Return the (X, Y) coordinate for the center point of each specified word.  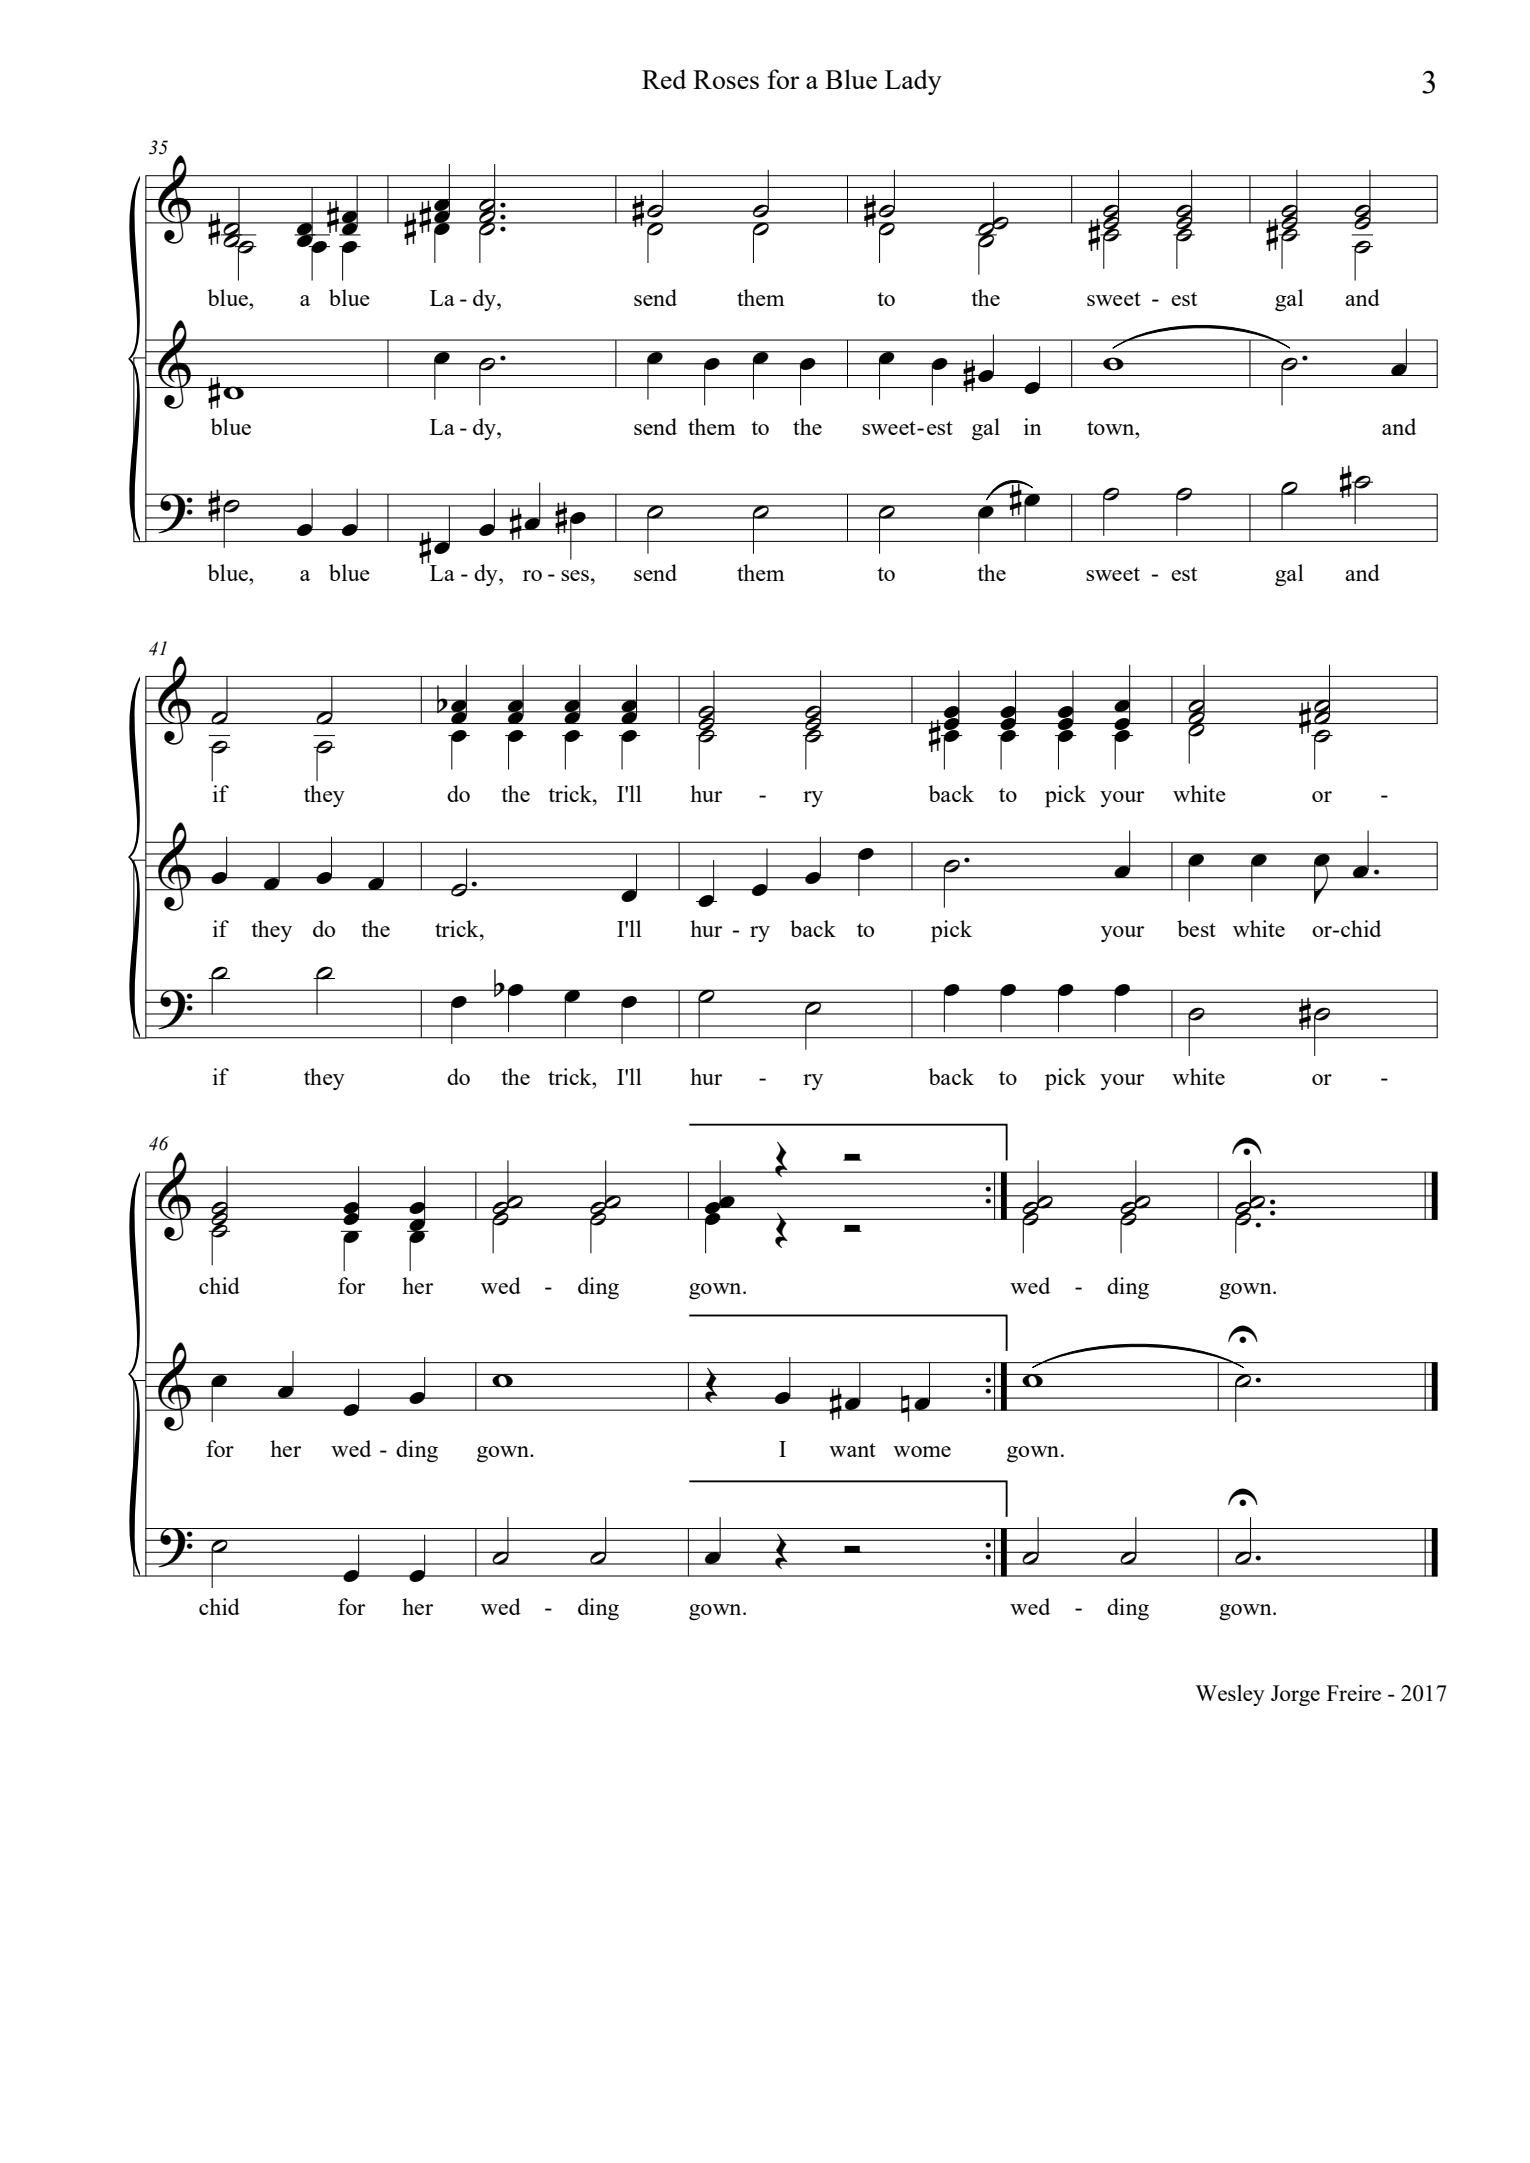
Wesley (1230, 1695)
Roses (726, 79)
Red (664, 79)
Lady (913, 82)
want (852, 1450)
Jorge (1295, 1695)
